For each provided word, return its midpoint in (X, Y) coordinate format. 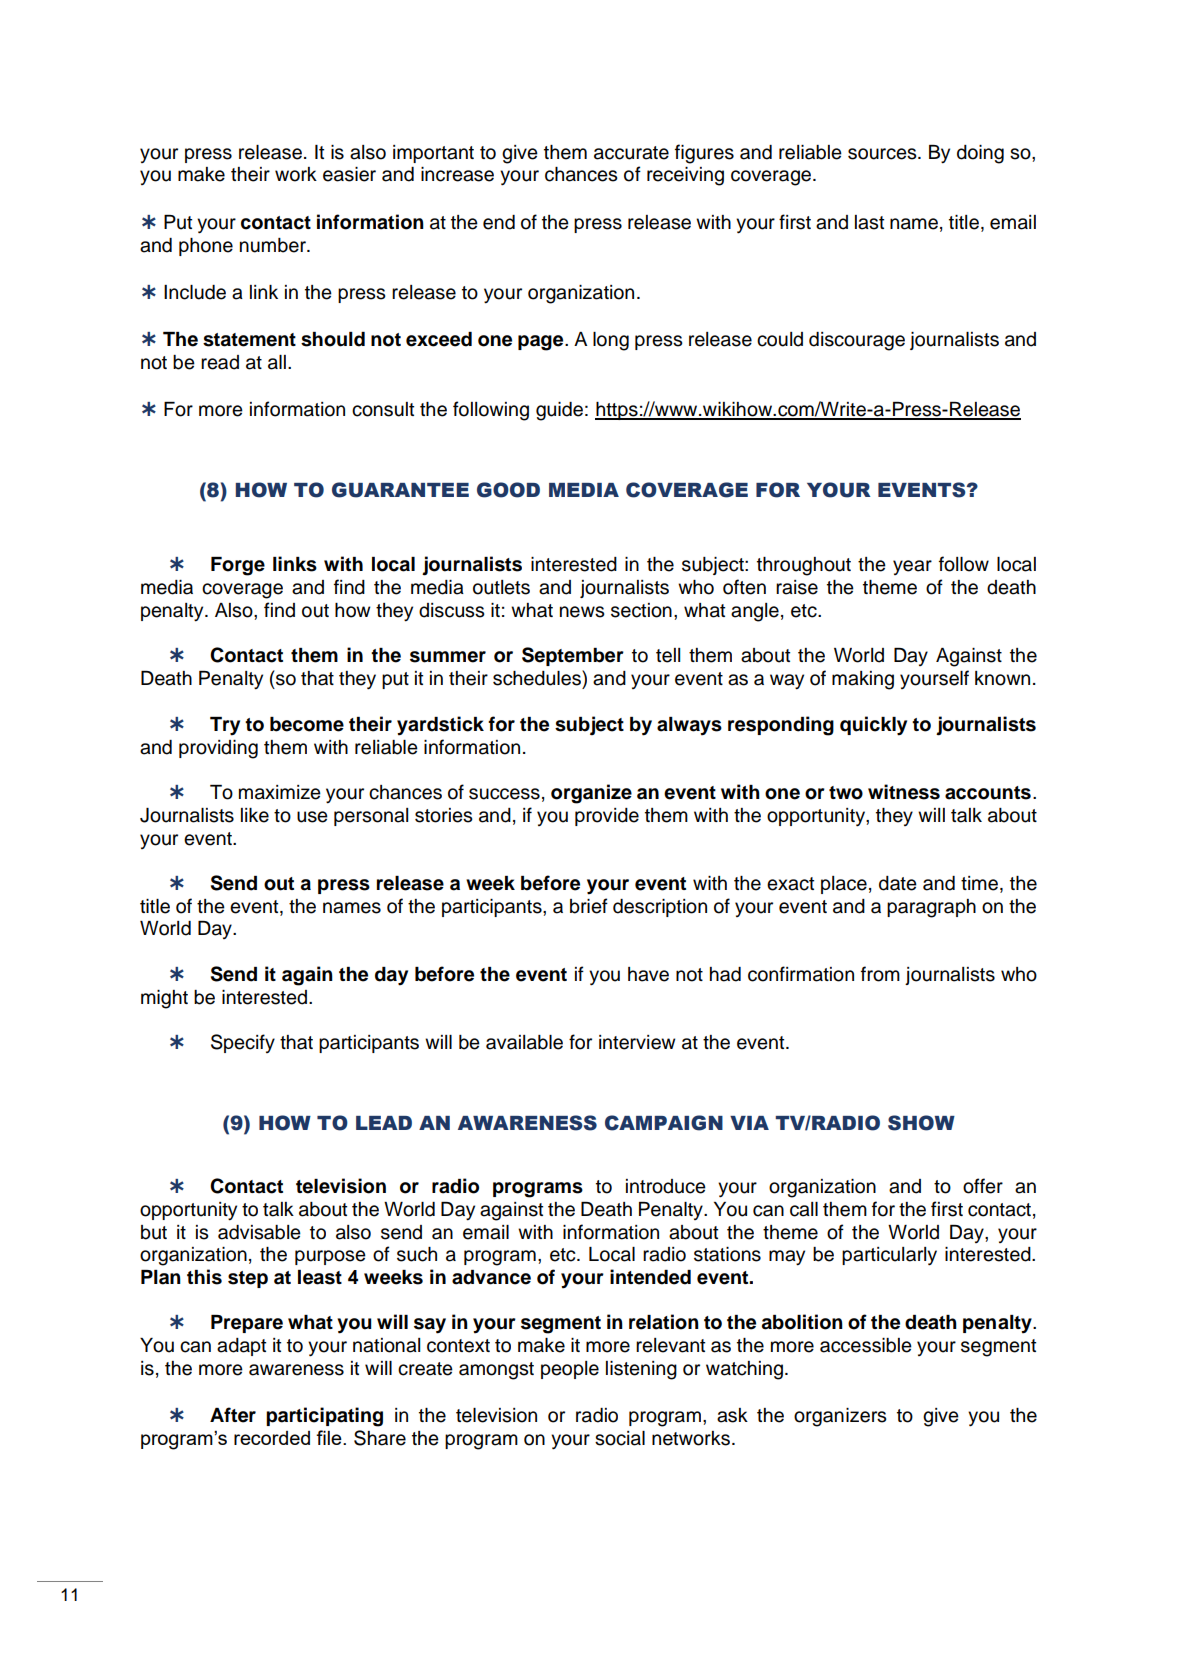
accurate (631, 153)
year (912, 567)
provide (607, 817)
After (233, 1415)
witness (904, 792)
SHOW (921, 1123)
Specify (243, 1043)
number (274, 245)
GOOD (508, 490)
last (869, 222)
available (524, 1042)
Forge (238, 566)
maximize (280, 792)
